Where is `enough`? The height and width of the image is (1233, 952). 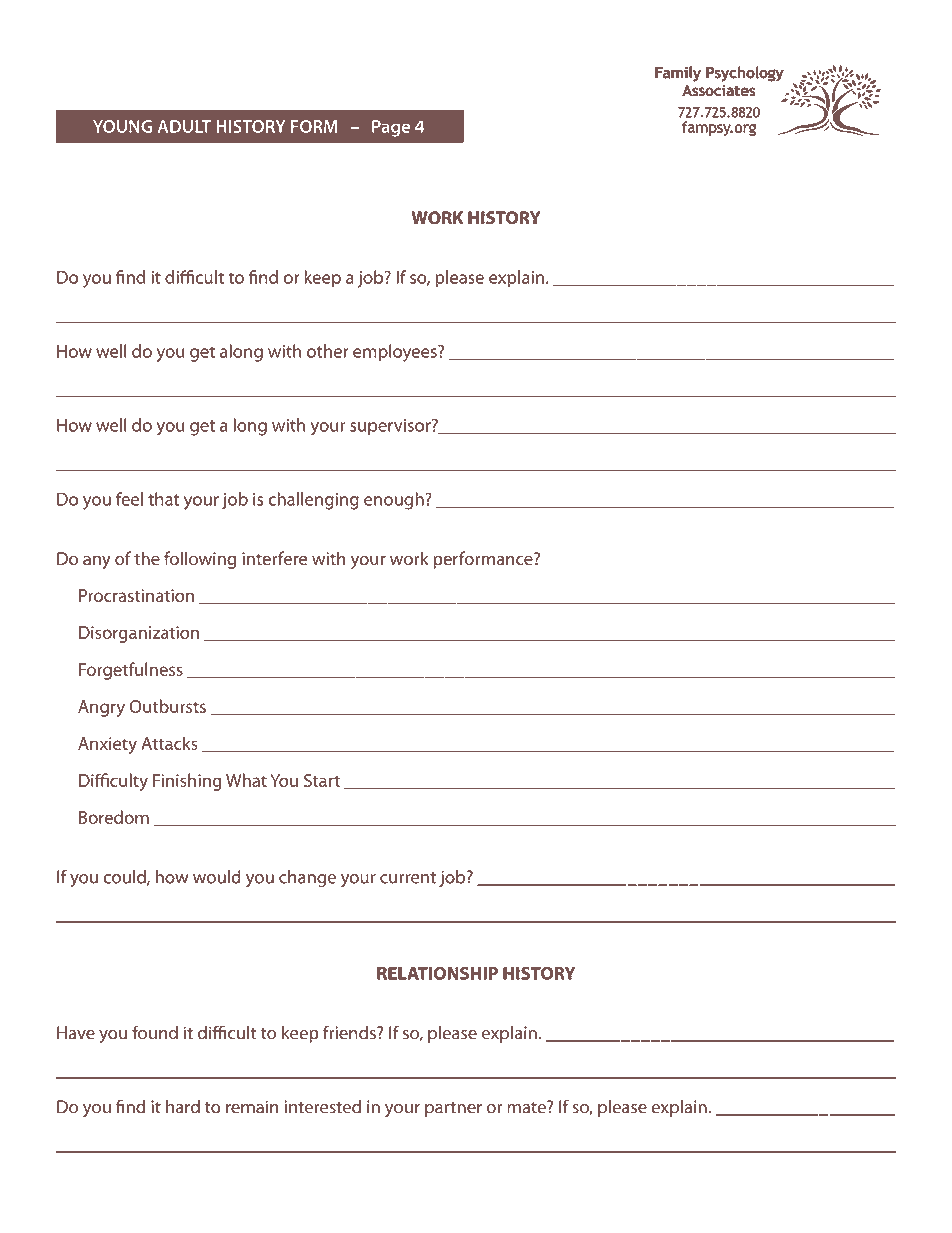 enough is located at coordinates (395, 501).
